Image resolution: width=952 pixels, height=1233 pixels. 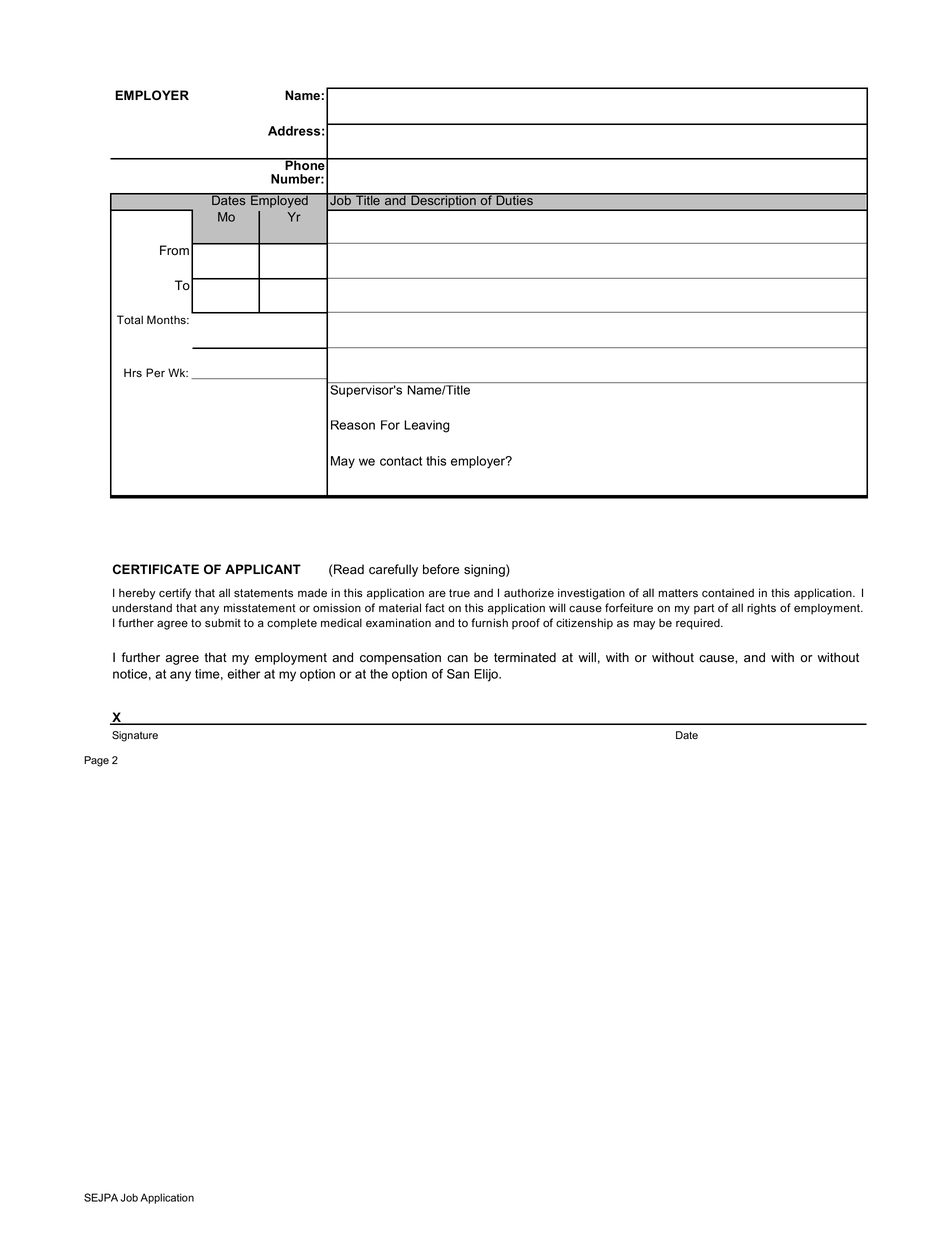 What do you see at coordinates (135, 736) in the screenshot?
I see `Signature` at bounding box center [135, 736].
